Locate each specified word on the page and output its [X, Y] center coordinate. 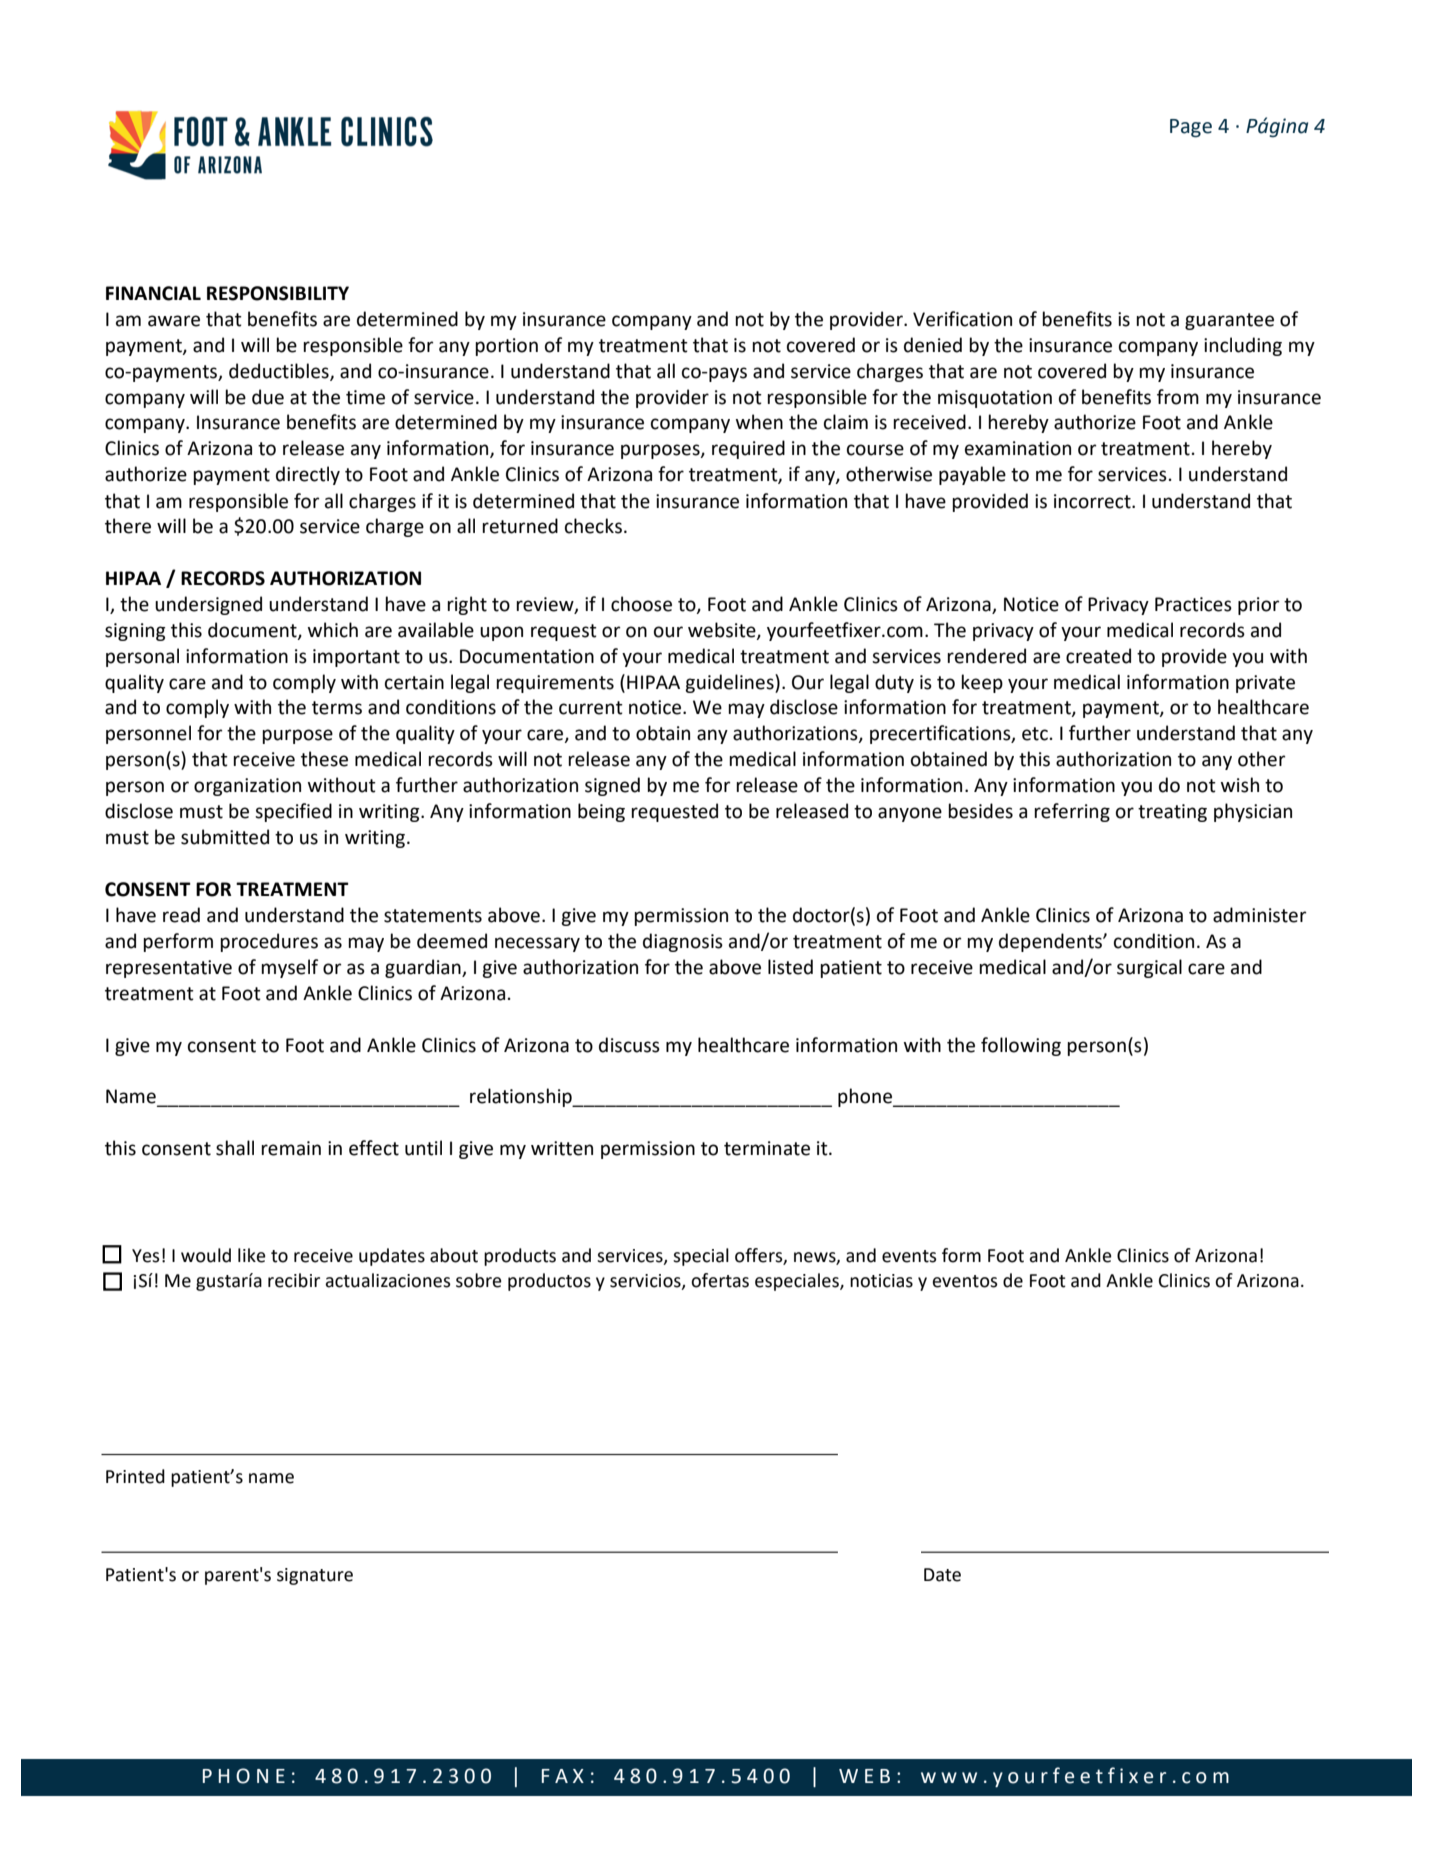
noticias [881, 1281]
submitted [225, 837]
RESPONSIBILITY [278, 293]
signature [315, 1576]
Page [1191, 128]
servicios [646, 1281]
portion [506, 347]
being [601, 812]
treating [1172, 813]
